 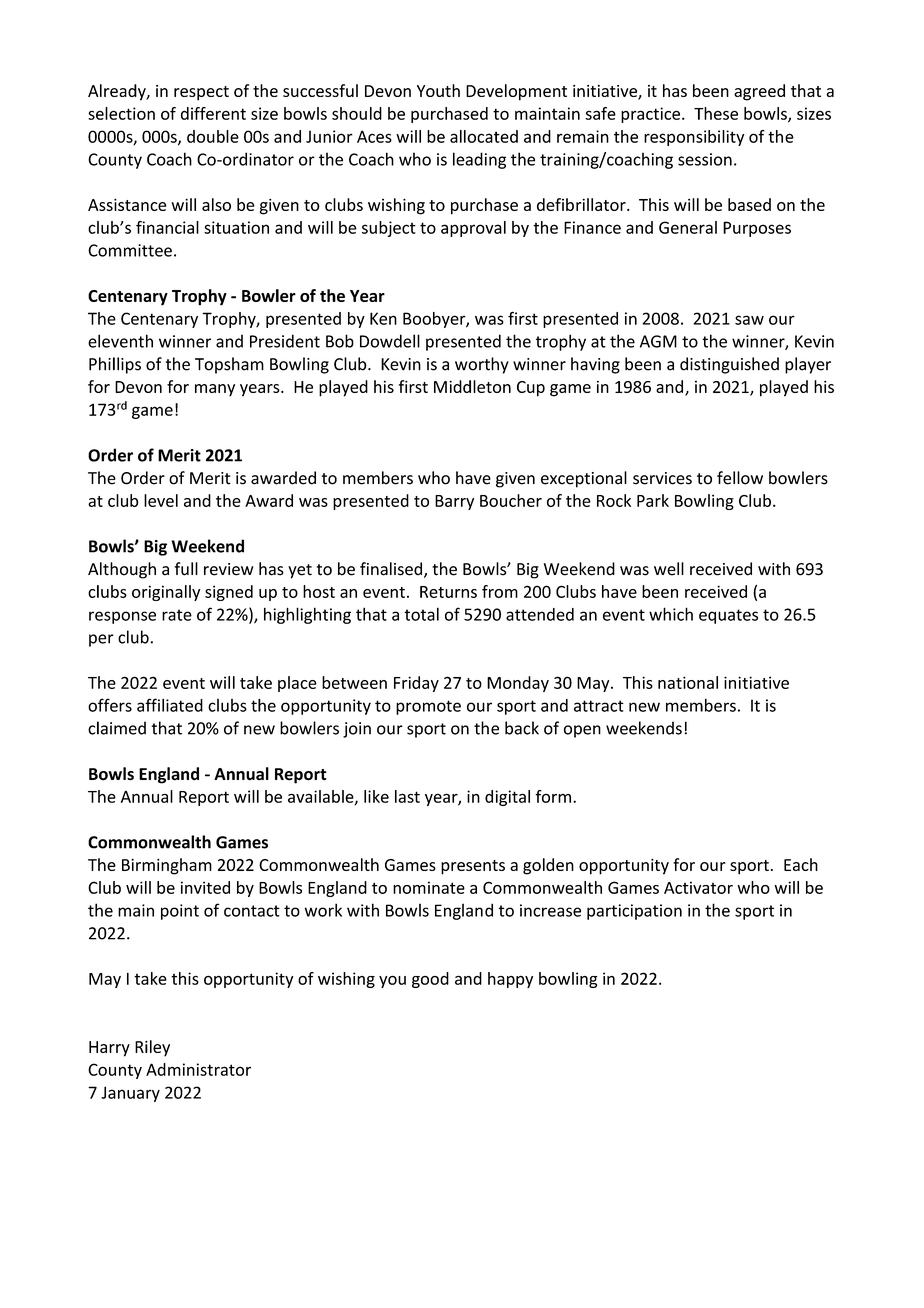 I want to click on good, so click(x=430, y=980).
